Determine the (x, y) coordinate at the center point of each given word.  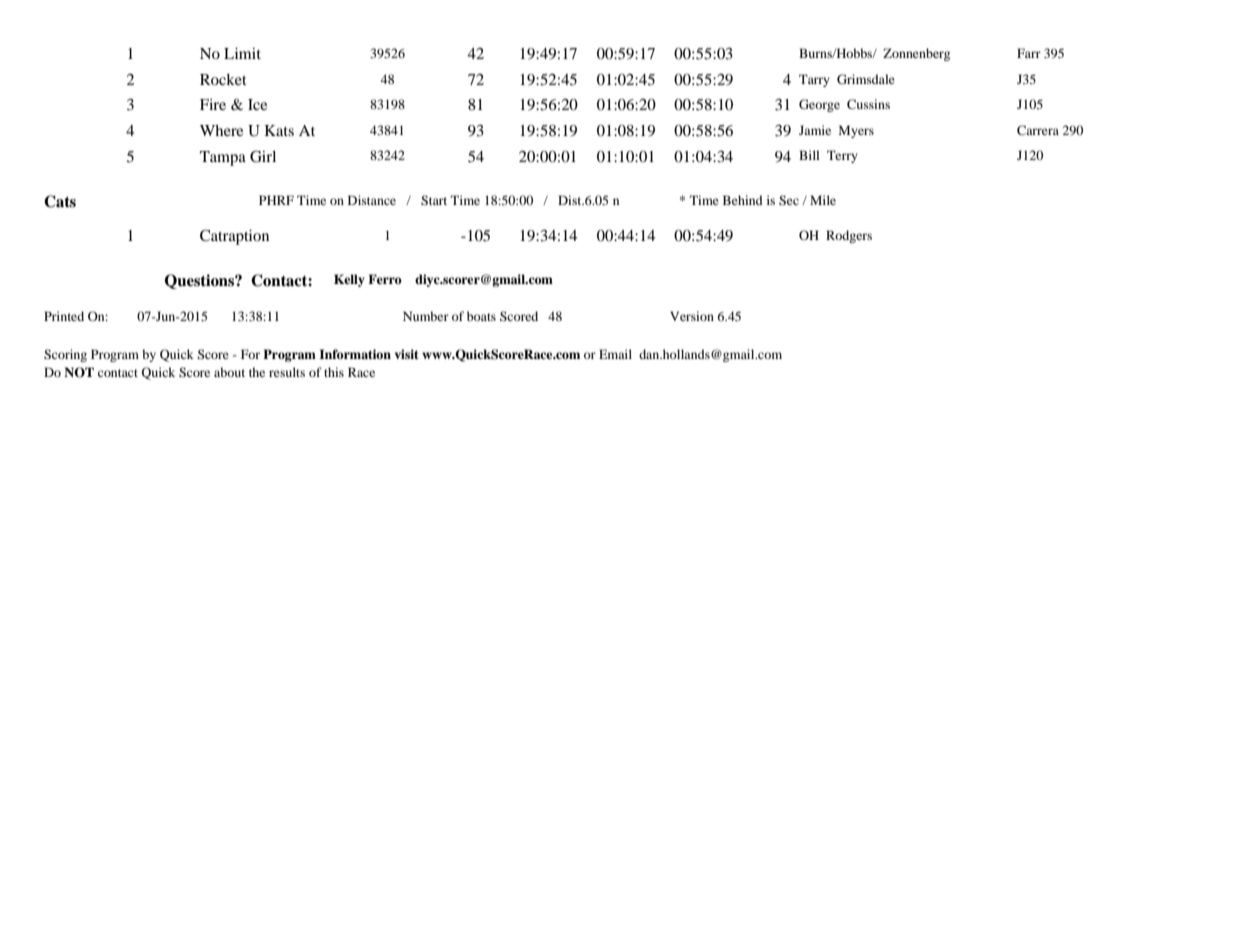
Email (615, 354)
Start (434, 200)
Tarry (814, 80)
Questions (200, 281)
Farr (1029, 53)
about (229, 372)
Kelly (349, 280)
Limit (242, 53)
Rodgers (849, 236)
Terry (842, 156)
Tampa (223, 158)
